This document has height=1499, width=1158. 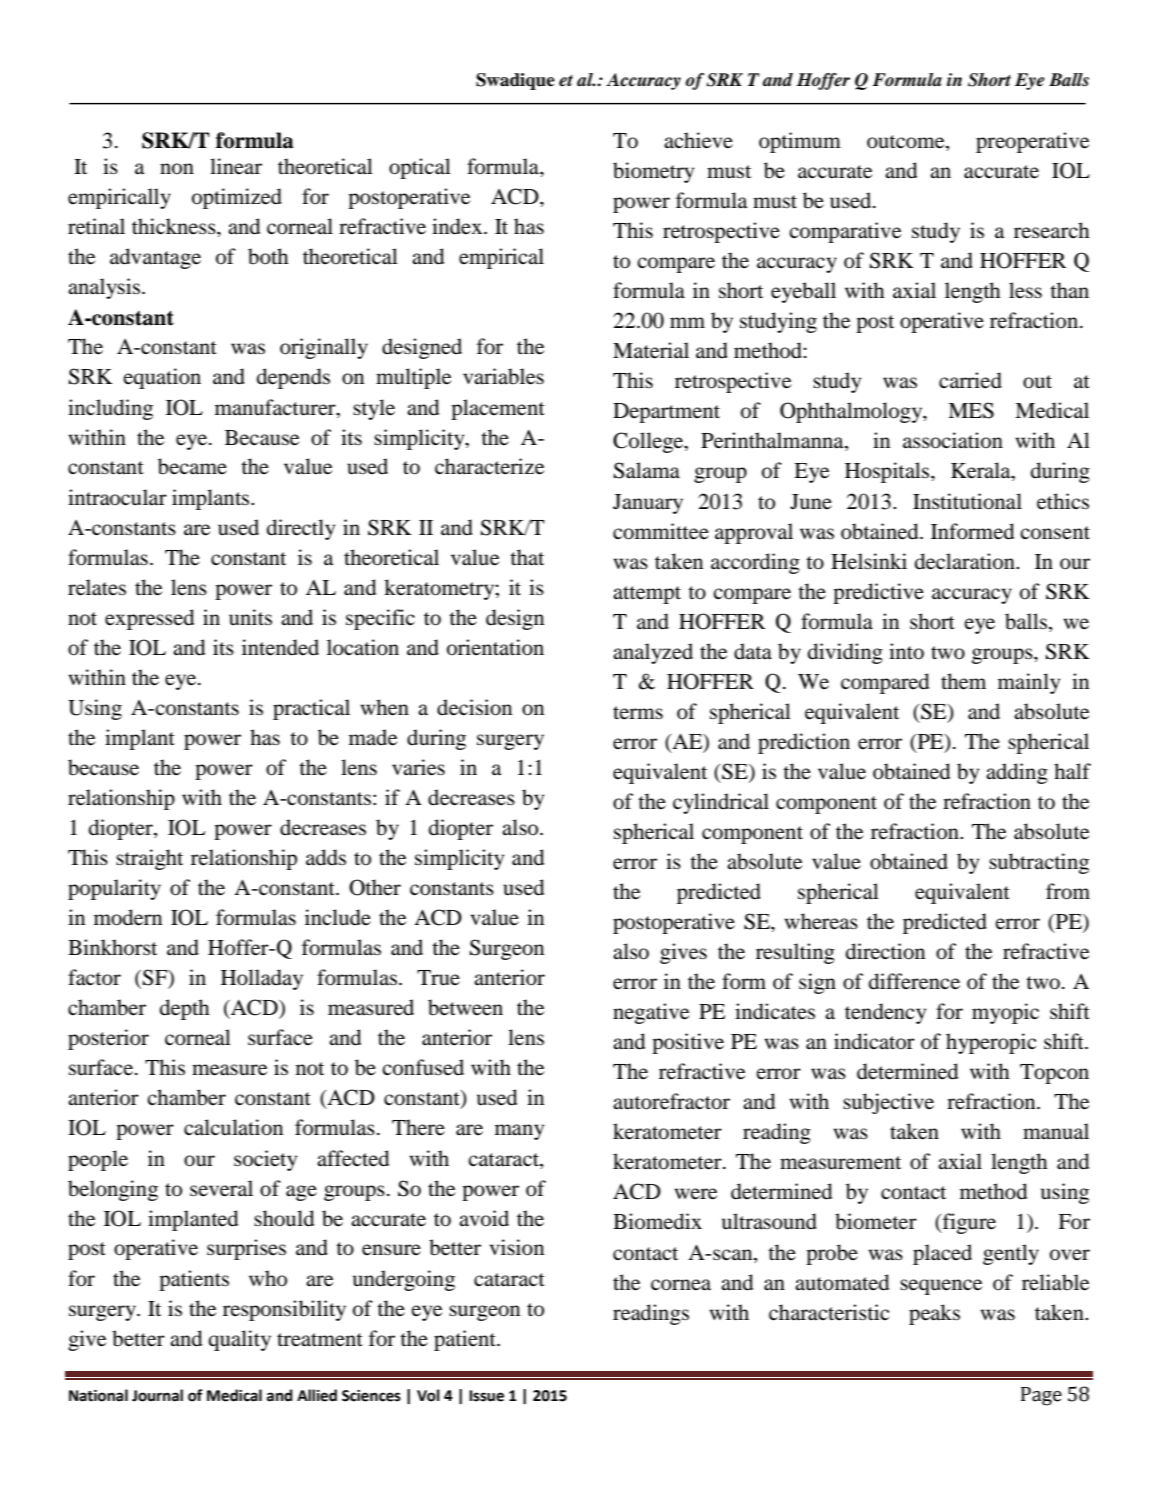 What do you see at coordinates (649, 442) in the document?
I see `College` at bounding box center [649, 442].
